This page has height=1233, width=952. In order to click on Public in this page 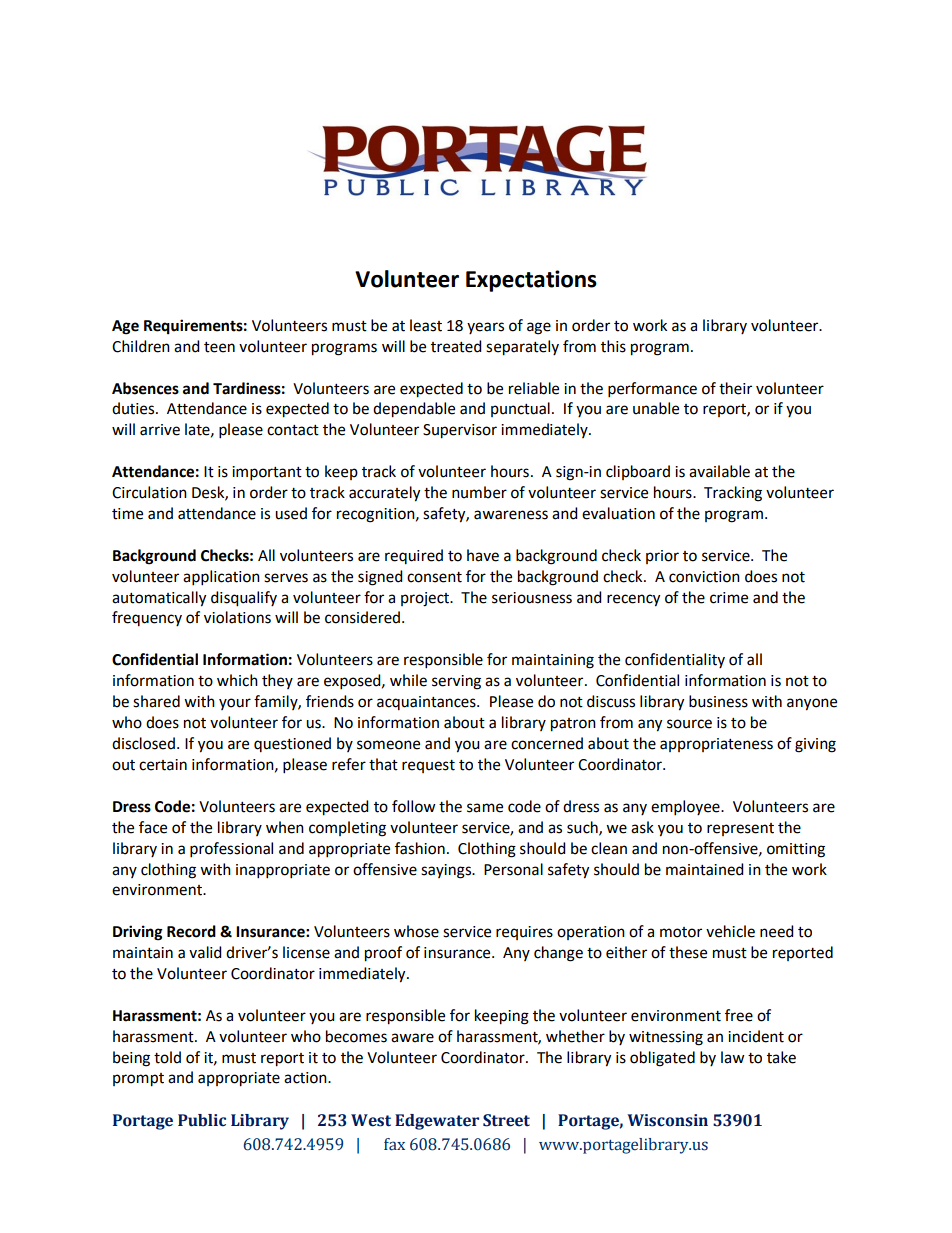, I will do `click(202, 1120)`.
